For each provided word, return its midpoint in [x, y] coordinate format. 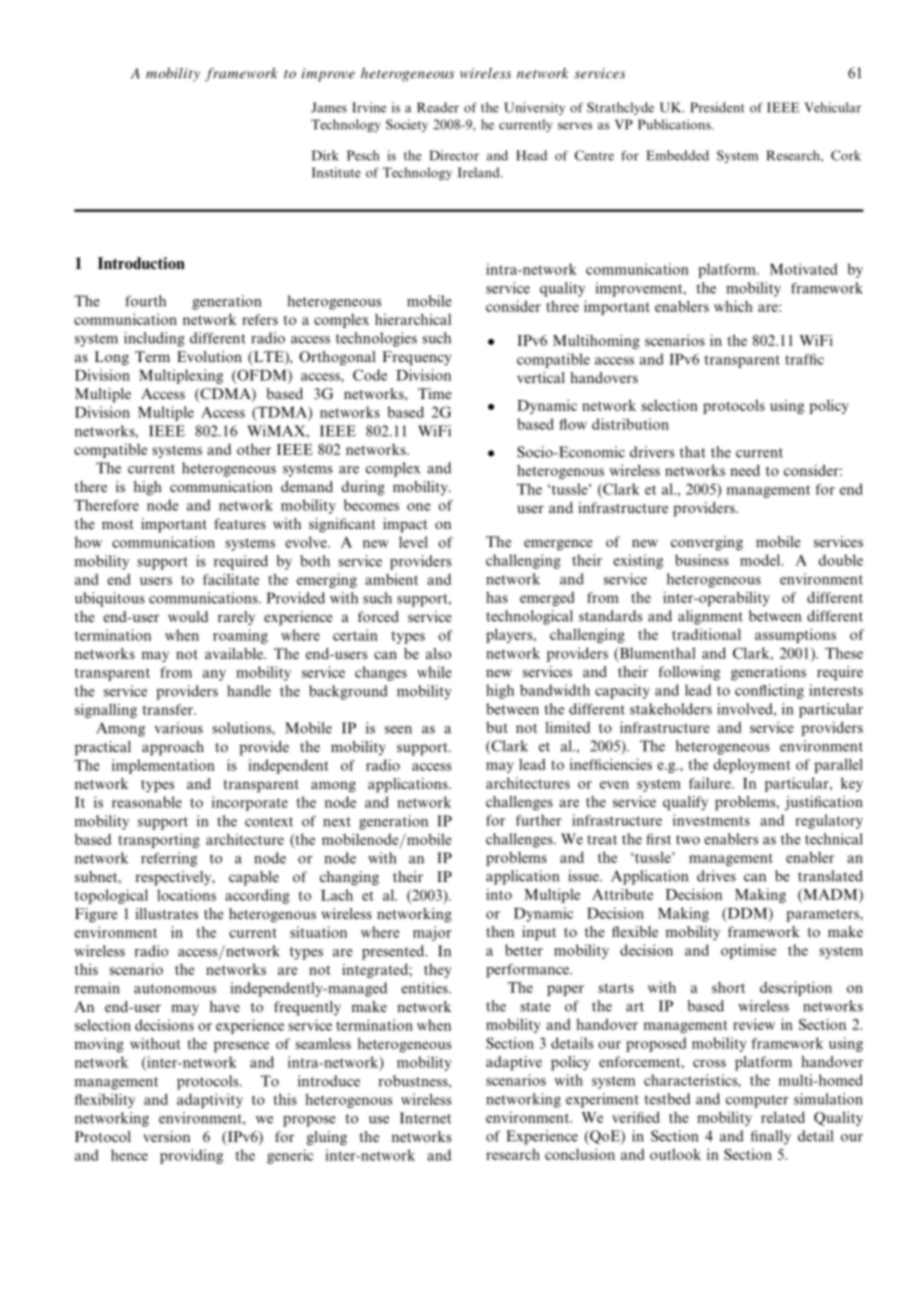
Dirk [325, 155]
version [166, 1136]
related [783, 1117]
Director [454, 155]
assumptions [795, 635]
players [510, 635]
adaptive [514, 1063]
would [188, 616]
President [717, 107]
